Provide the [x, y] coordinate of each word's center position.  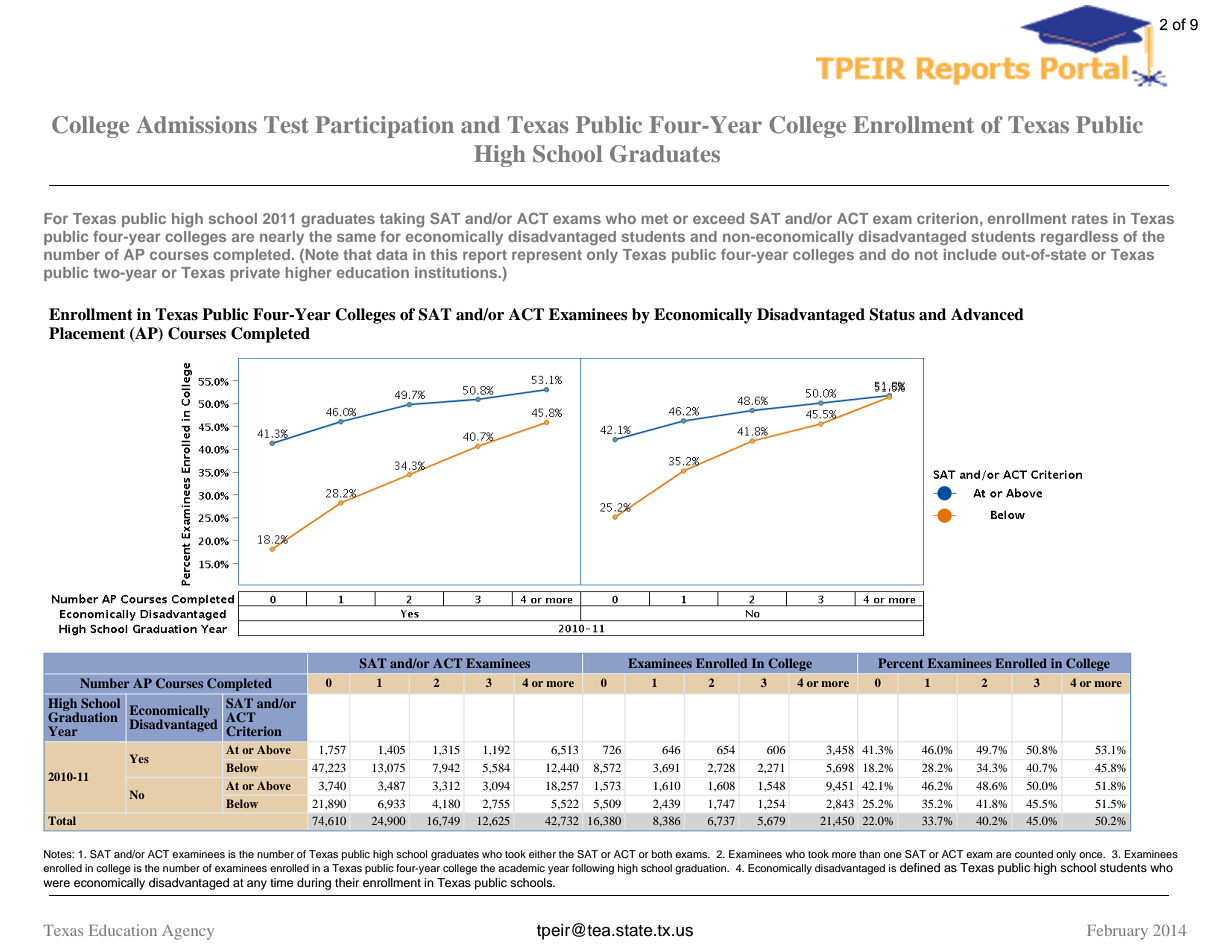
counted [1034, 854]
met [655, 219]
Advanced [987, 314]
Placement [87, 333]
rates [1090, 219]
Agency [188, 932]
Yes [139, 758]
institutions [457, 272]
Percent [900, 663]
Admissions [196, 124]
